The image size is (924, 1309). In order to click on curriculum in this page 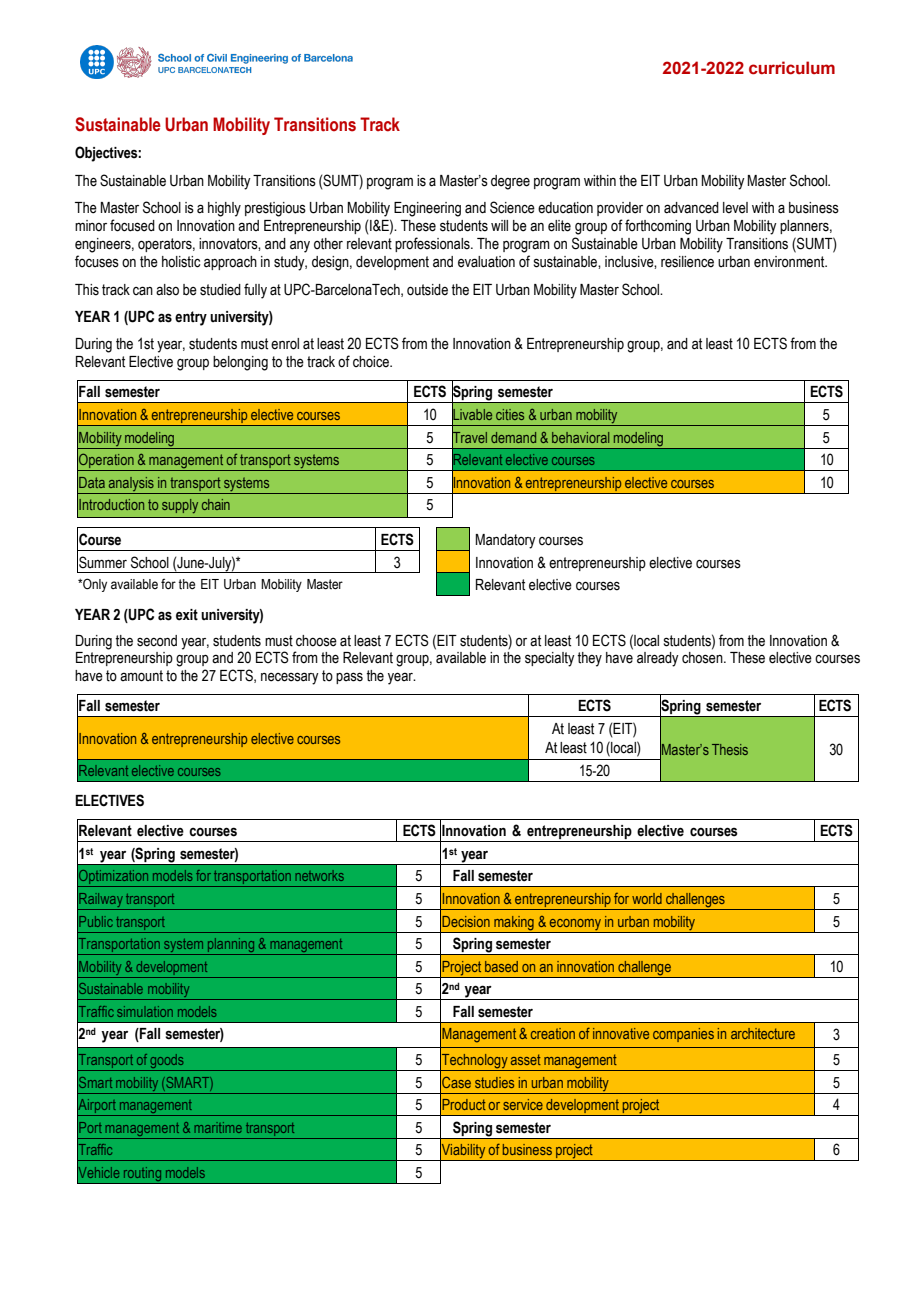, I will do `click(792, 68)`.
